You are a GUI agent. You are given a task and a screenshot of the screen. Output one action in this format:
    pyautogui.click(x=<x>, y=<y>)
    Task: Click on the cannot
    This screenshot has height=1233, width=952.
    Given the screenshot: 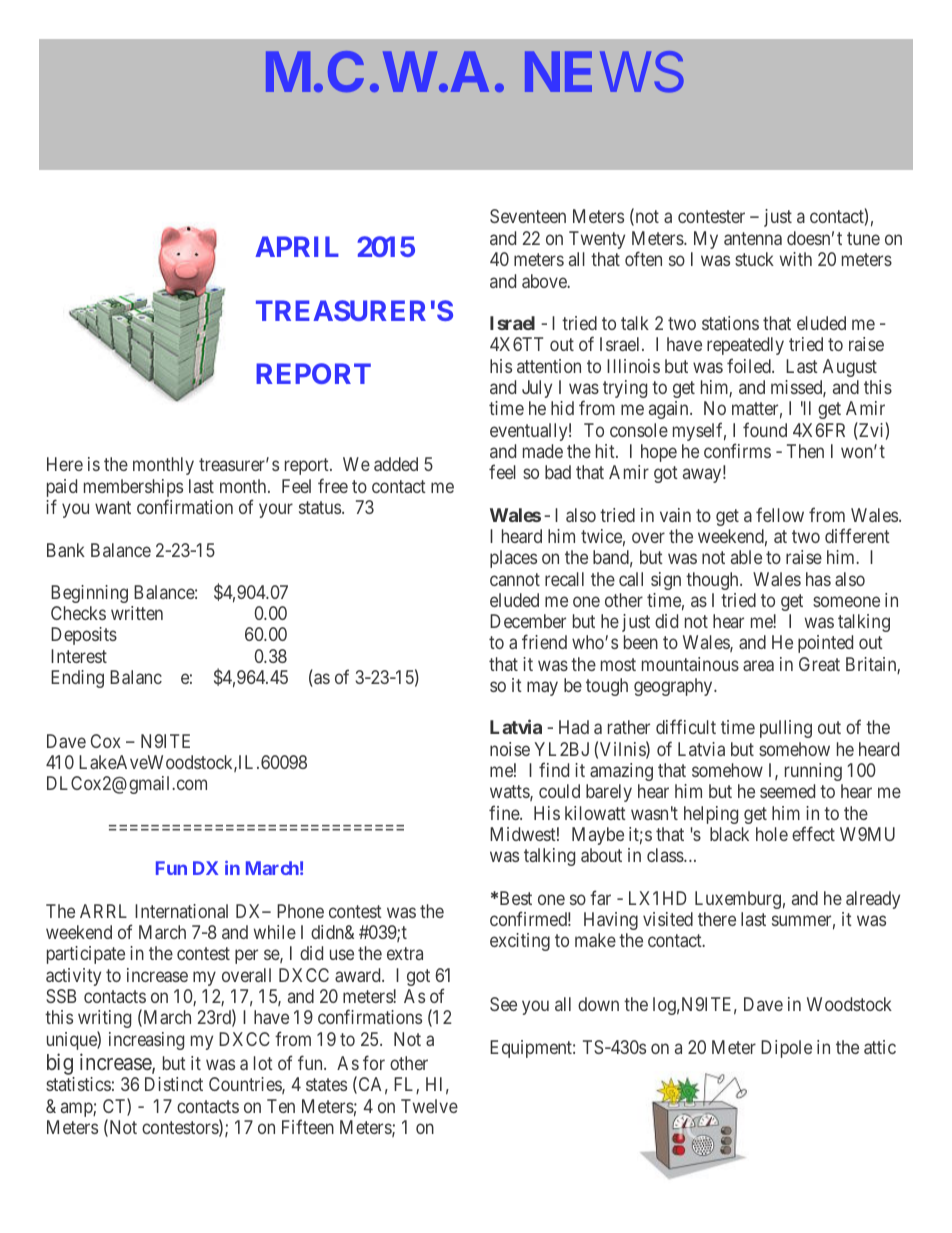 What is the action you would take?
    pyautogui.click(x=515, y=579)
